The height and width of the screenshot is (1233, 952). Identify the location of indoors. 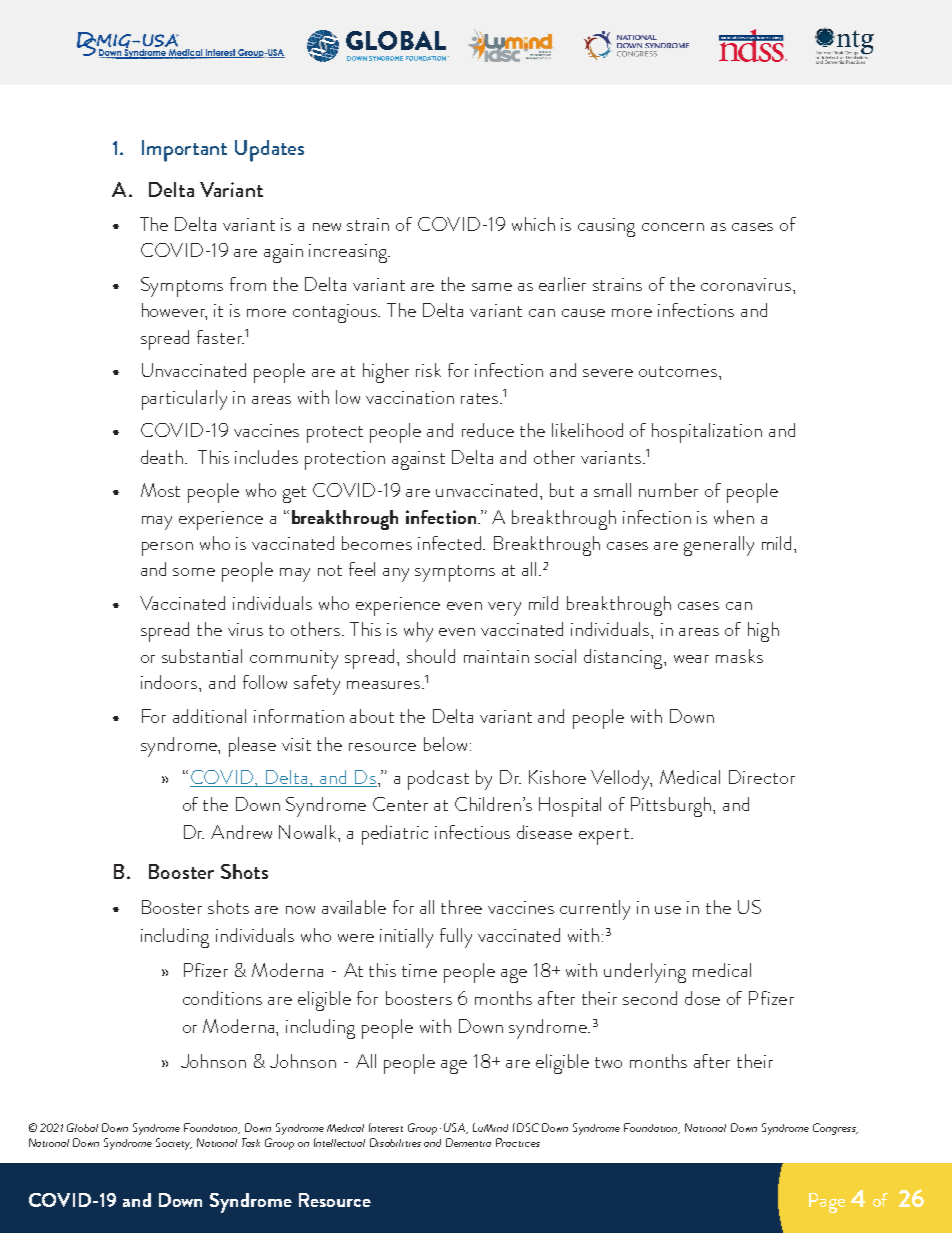
(170, 682).
